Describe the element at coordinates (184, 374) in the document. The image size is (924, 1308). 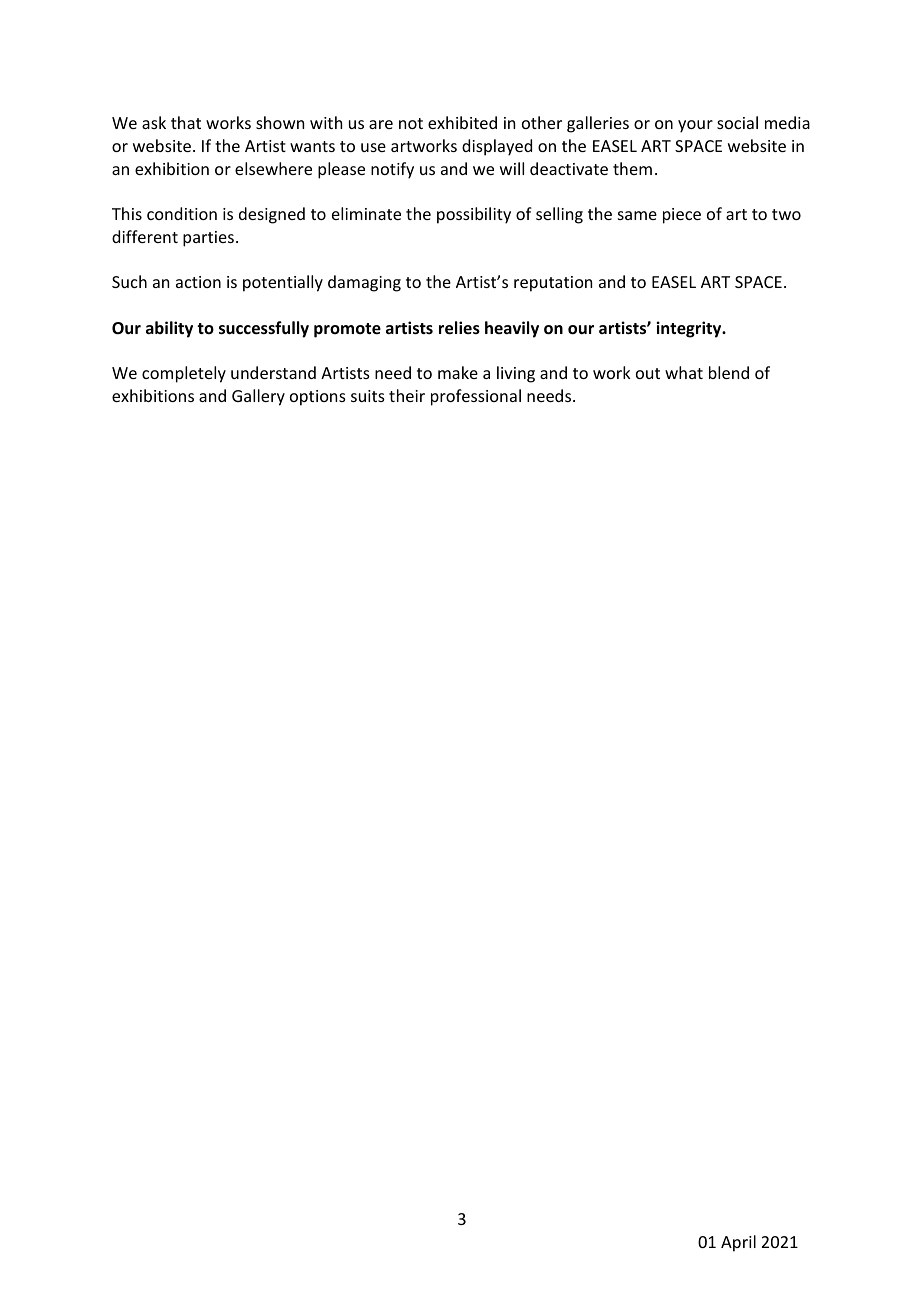
I see `completely` at that location.
